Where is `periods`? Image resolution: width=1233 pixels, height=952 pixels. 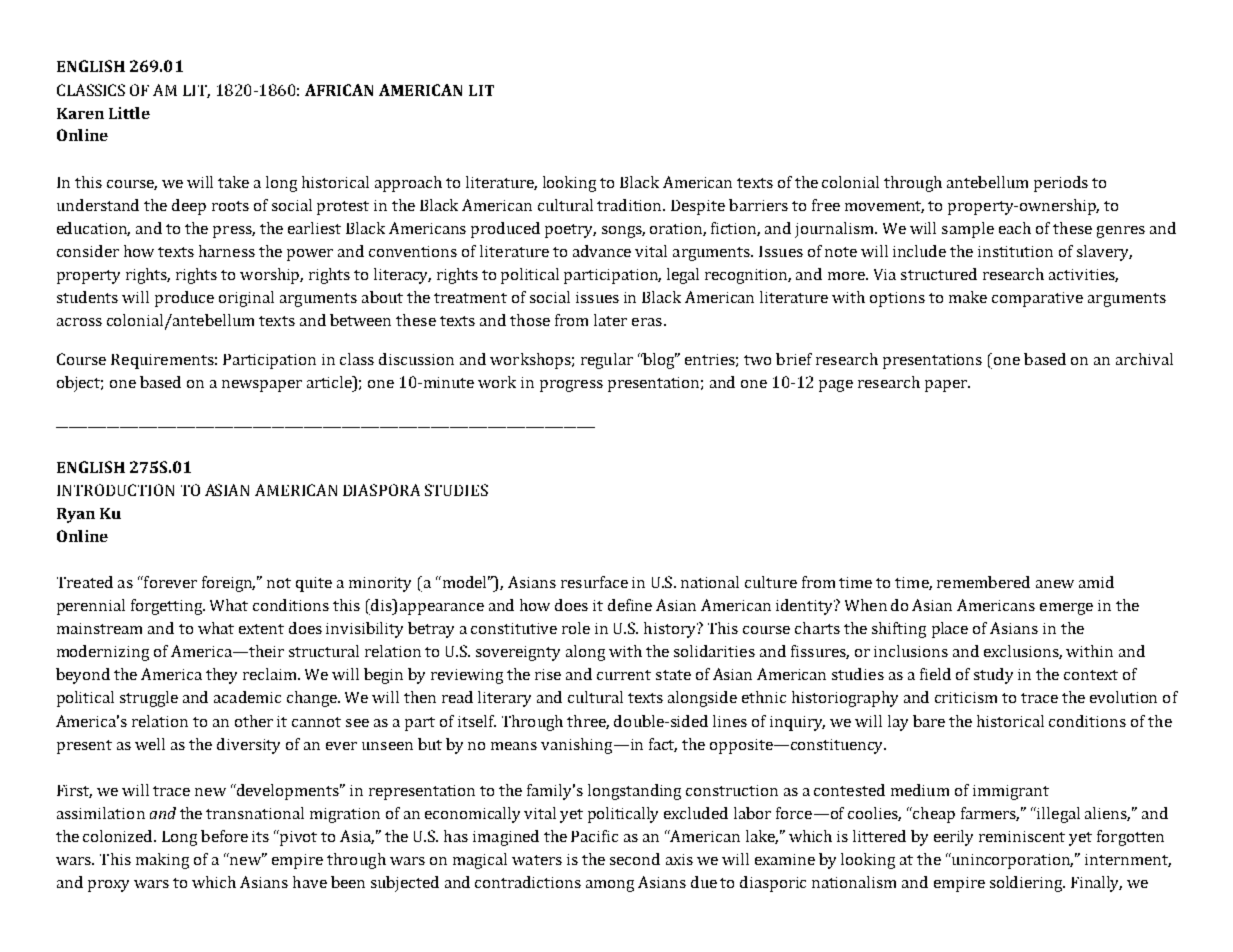
periods is located at coordinates (1061, 184).
